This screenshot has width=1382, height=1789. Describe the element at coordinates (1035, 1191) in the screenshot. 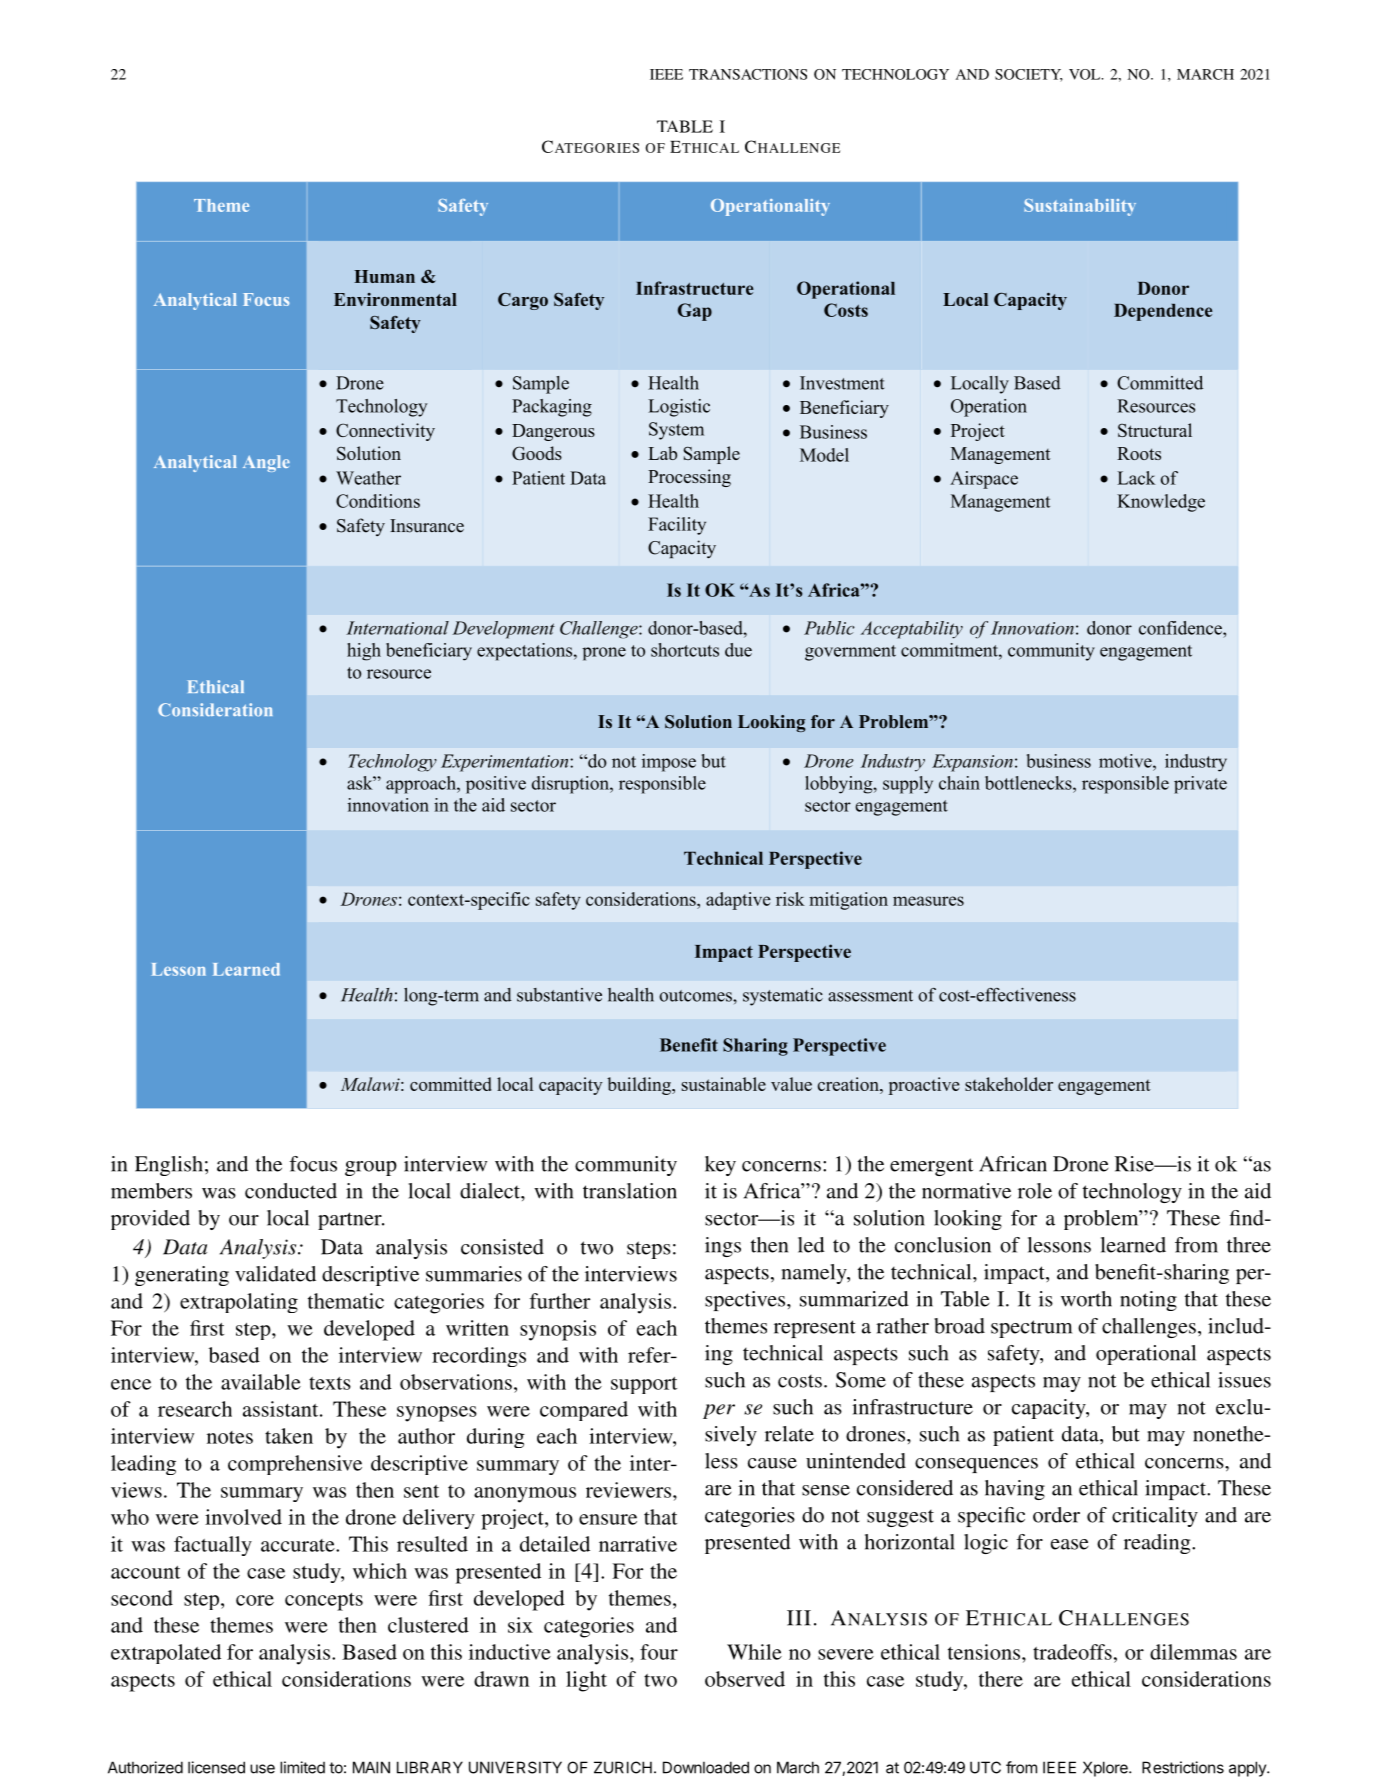

I see `role` at that location.
